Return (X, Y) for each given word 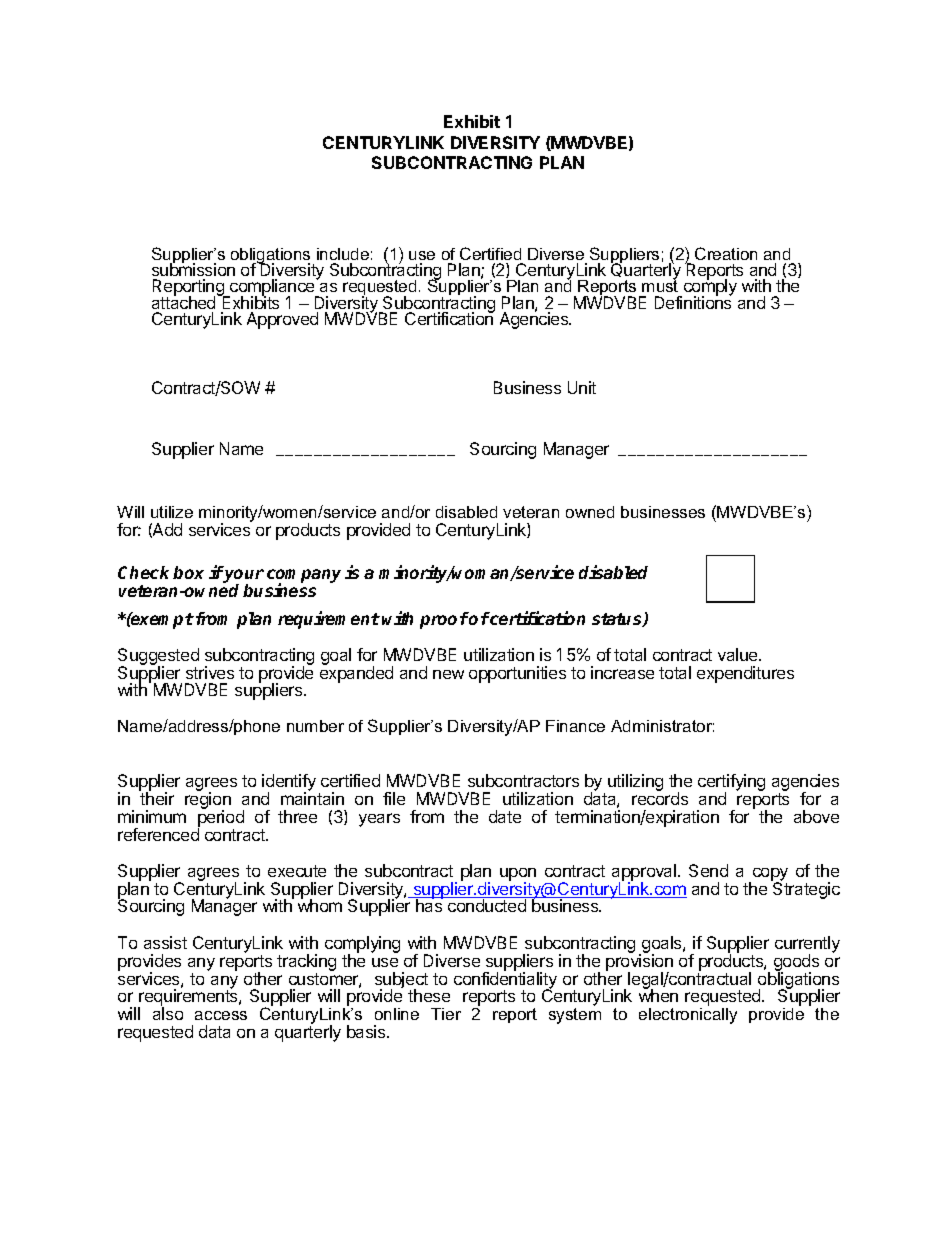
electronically (688, 1016)
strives (210, 672)
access (221, 1015)
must (660, 285)
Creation (726, 253)
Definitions (693, 301)
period (221, 818)
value (739, 654)
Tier (446, 1014)
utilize (172, 512)
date (505, 816)
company (304, 577)
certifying (731, 784)
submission (193, 269)
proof (444, 620)
